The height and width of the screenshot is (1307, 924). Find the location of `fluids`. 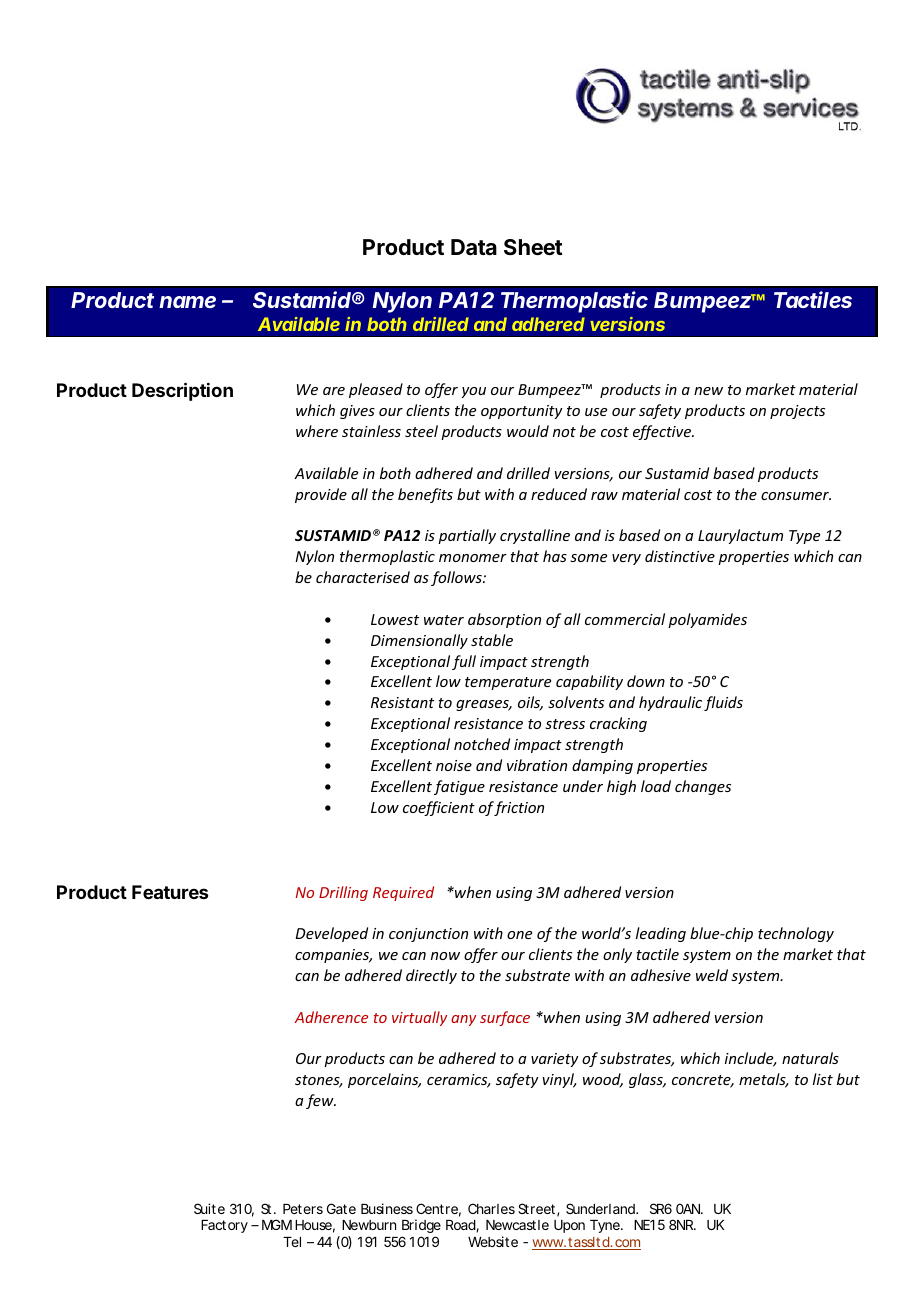

fluids is located at coordinates (723, 703).
